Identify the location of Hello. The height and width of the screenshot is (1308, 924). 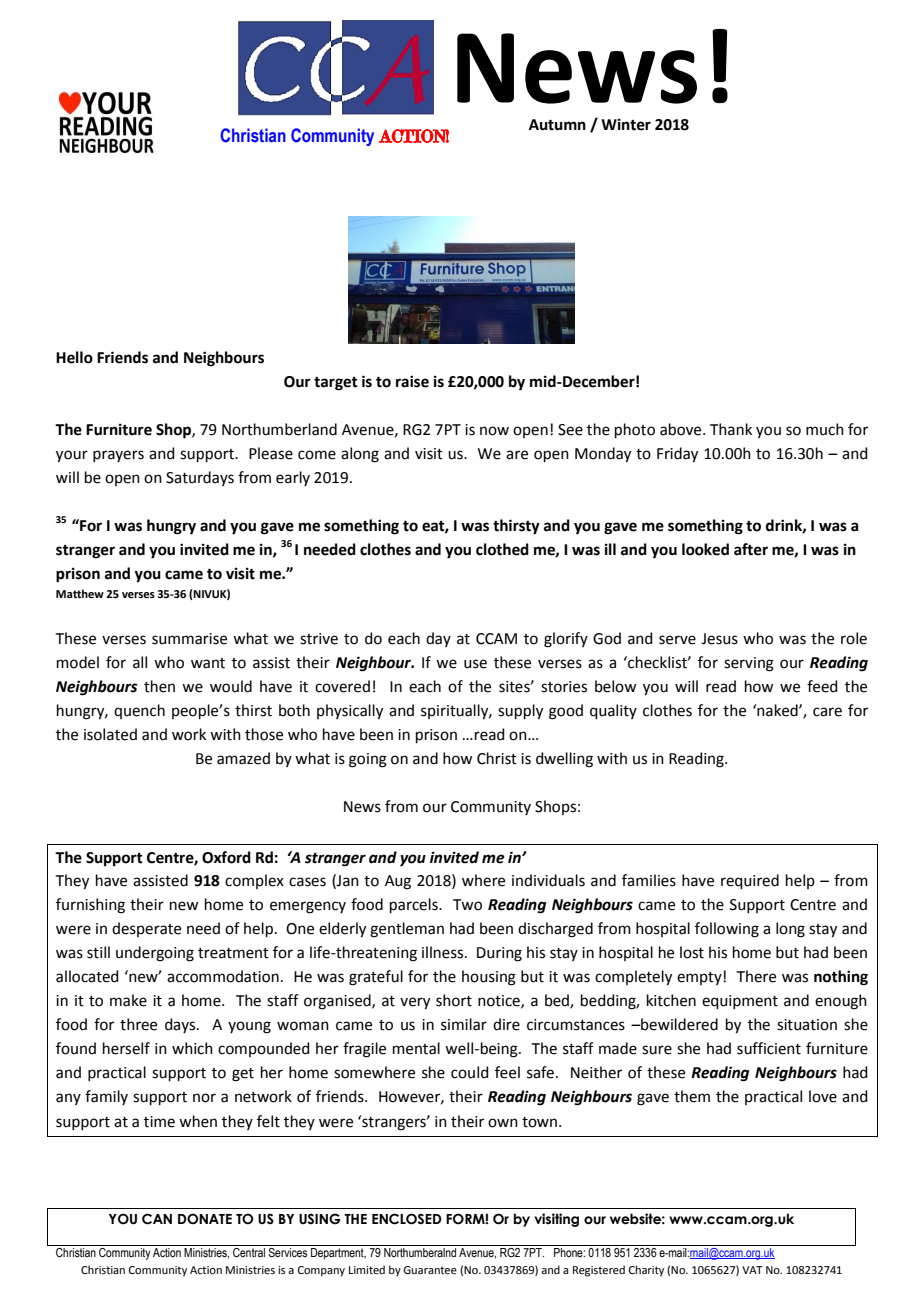
(74, 357).
